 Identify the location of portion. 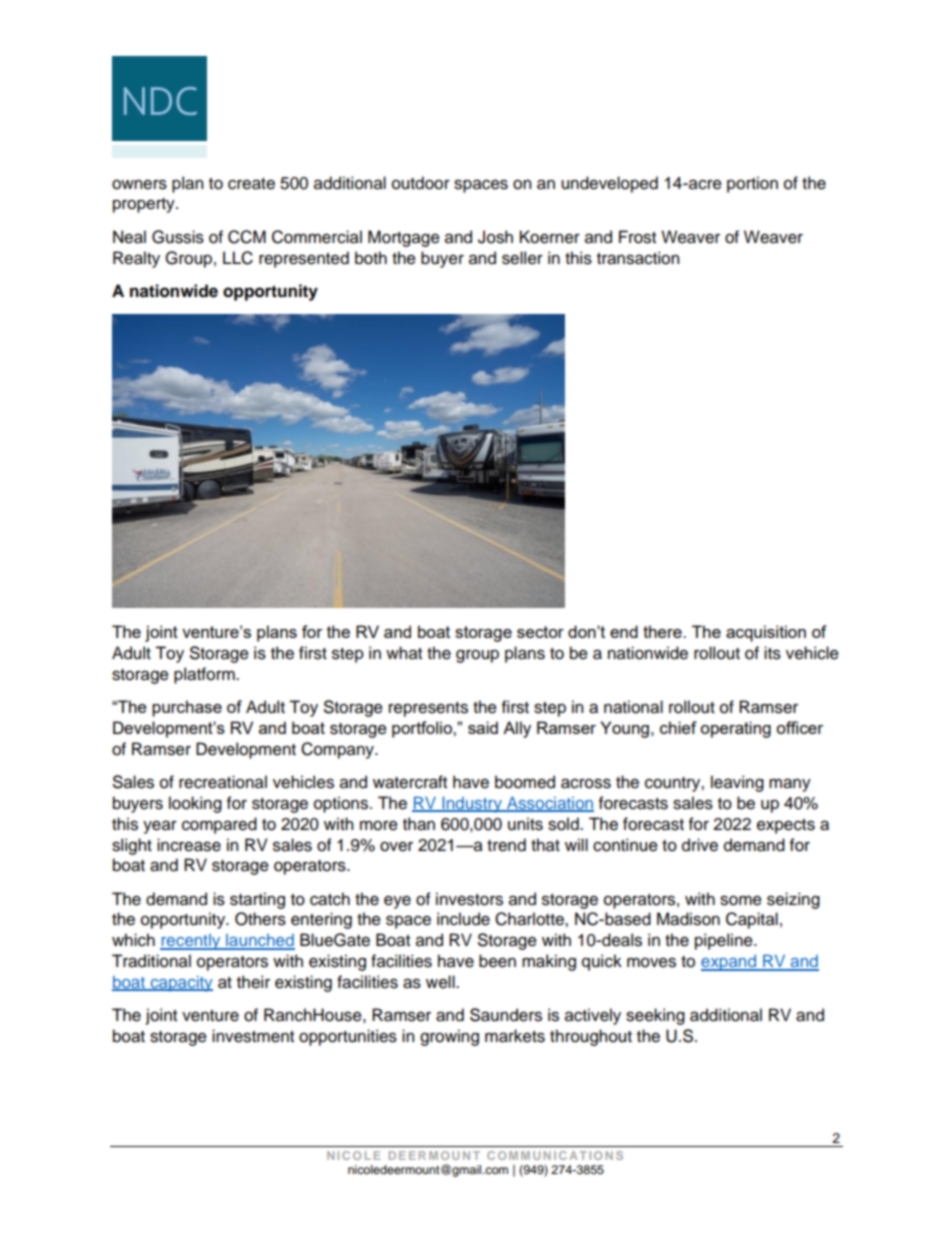
(752, 184).
